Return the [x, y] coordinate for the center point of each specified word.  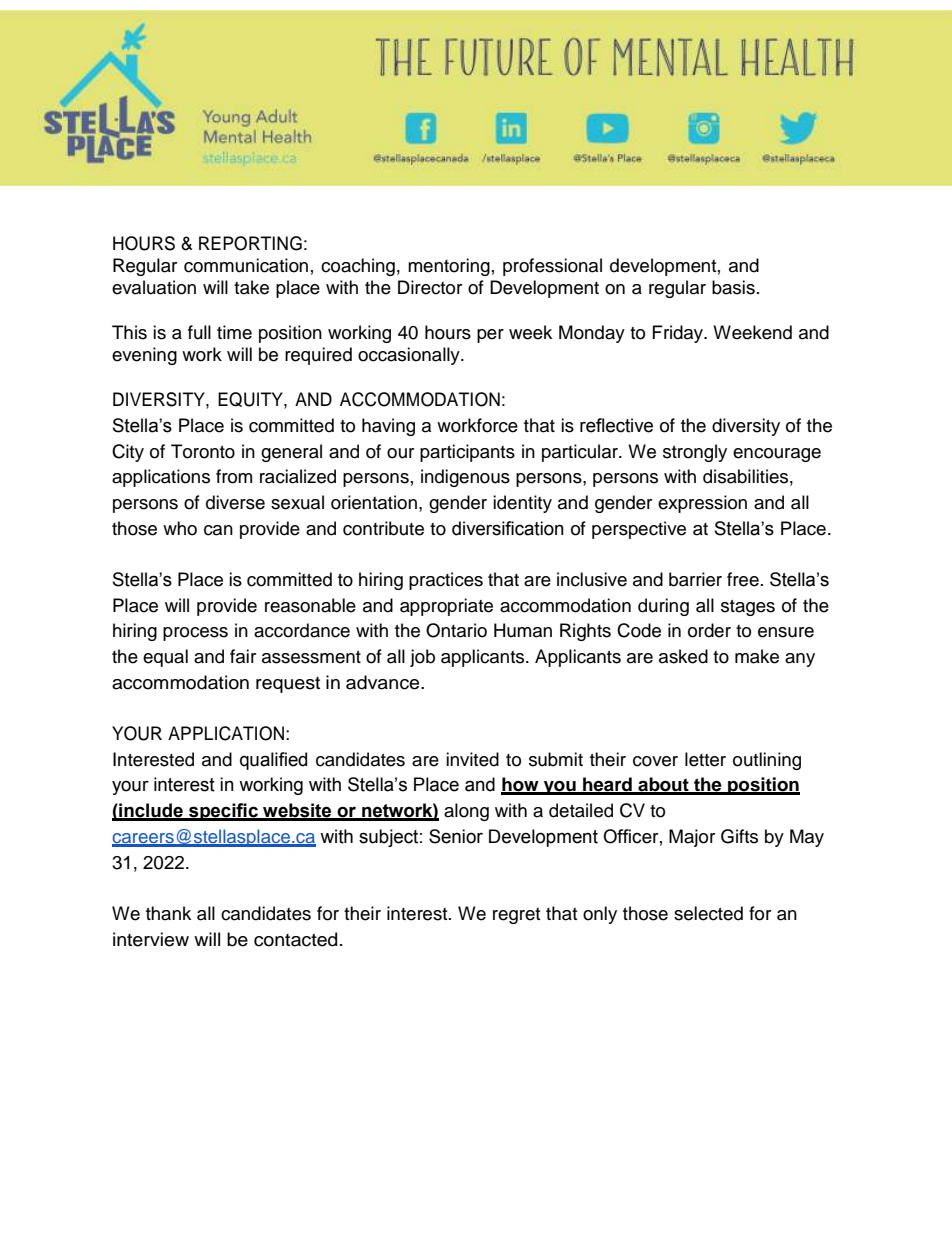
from [234, 476]
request [288, 685]
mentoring [449, 267]
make [757, 656]
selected [708, 913]
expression [702, 504]
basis [733, 287]
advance [384, 682]
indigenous [465, 478]
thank [168, 913]
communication [246, 265]
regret [516, 916]
